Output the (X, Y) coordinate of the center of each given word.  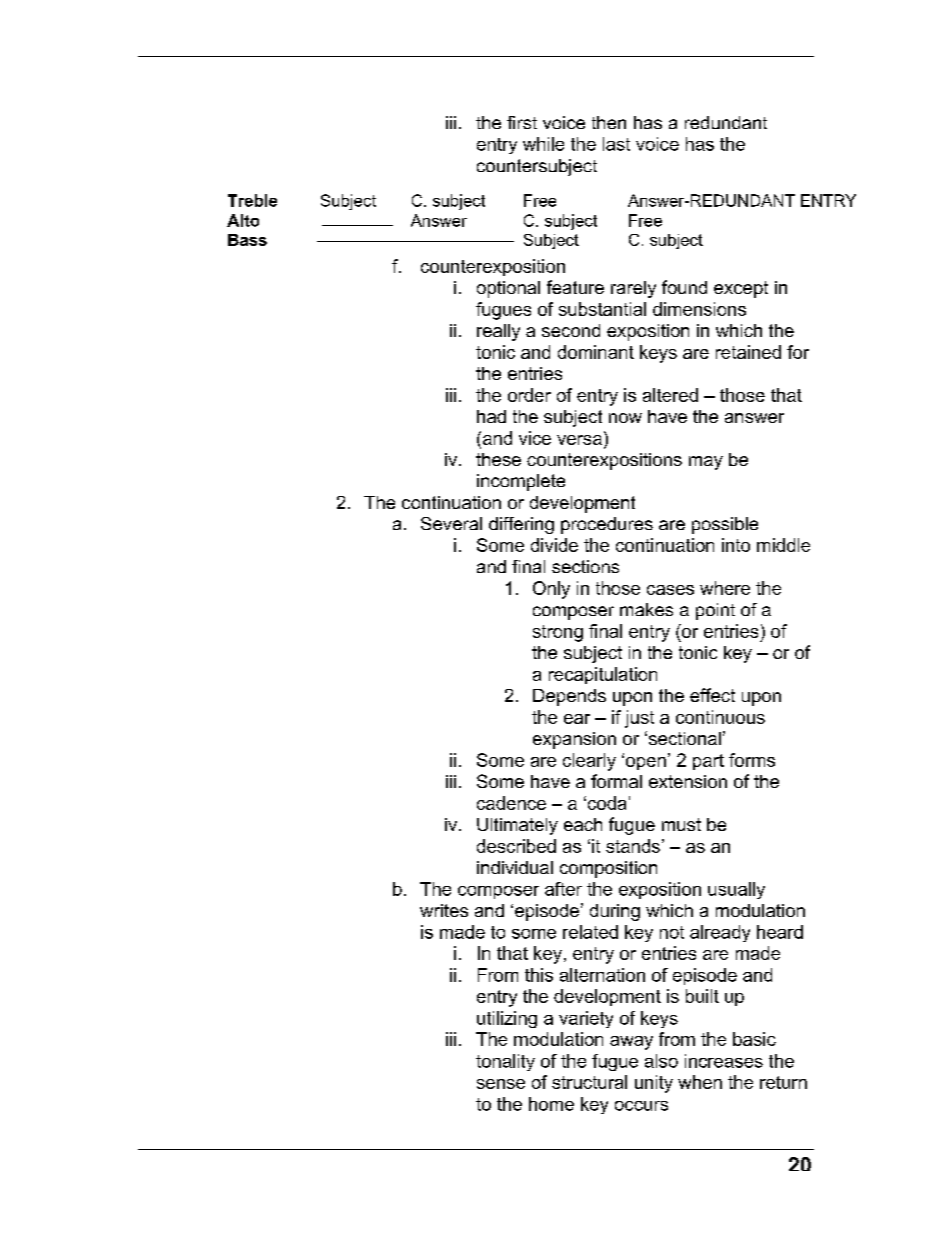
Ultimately (517, 826)
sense (501, 1084)
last (616, 144)
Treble (252, 200)
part (708, 762)
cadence (511, 803)
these (498, 459)
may (706, 463)
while (543, 144)
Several (451, 523)
